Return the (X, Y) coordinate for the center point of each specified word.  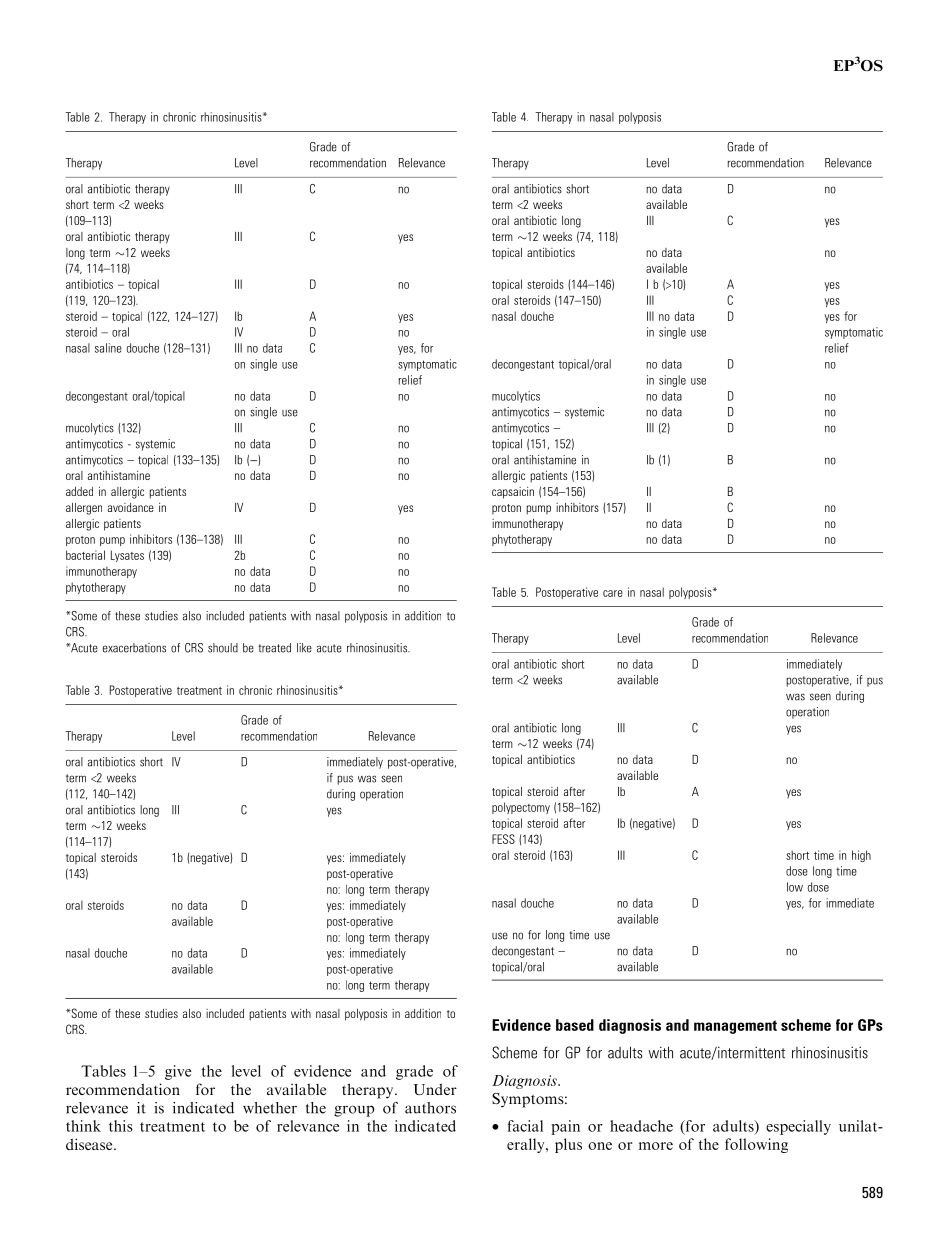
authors (430, 1108)
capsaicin (513, 493)
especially (798, 1127)
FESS (503, 839)
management (735, 1027)
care (613, 593)
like (304, 648)
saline (108, 348)
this (121, 1126)
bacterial (85, 555)
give (178, 1072)
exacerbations (134, 648)
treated (274, 648)
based (575, 1025)
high (861, 856)
